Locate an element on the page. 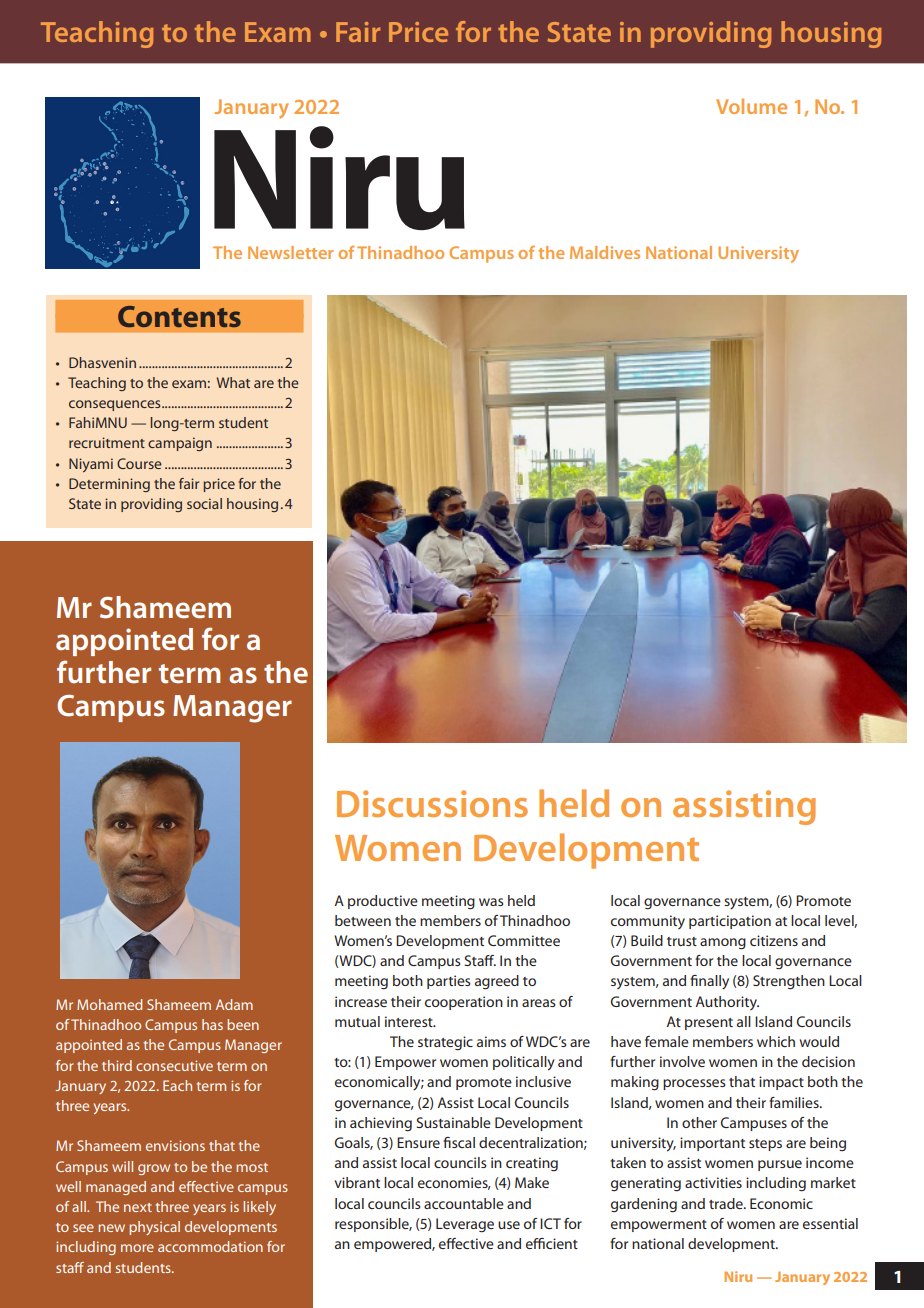  Volume is located at coordinates (751, 106).
